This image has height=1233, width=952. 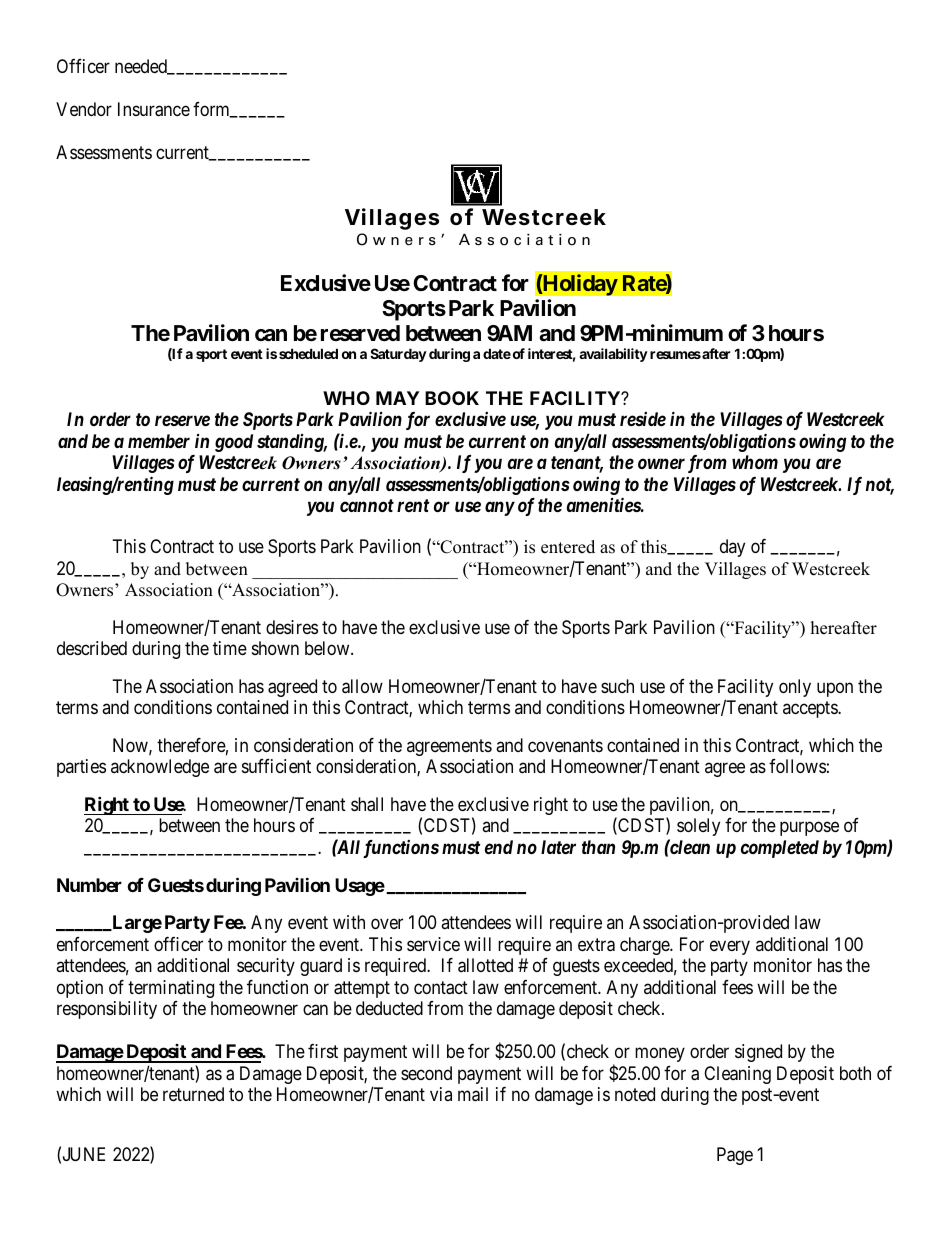 I want to click on later, so click(x=558, y=847).
